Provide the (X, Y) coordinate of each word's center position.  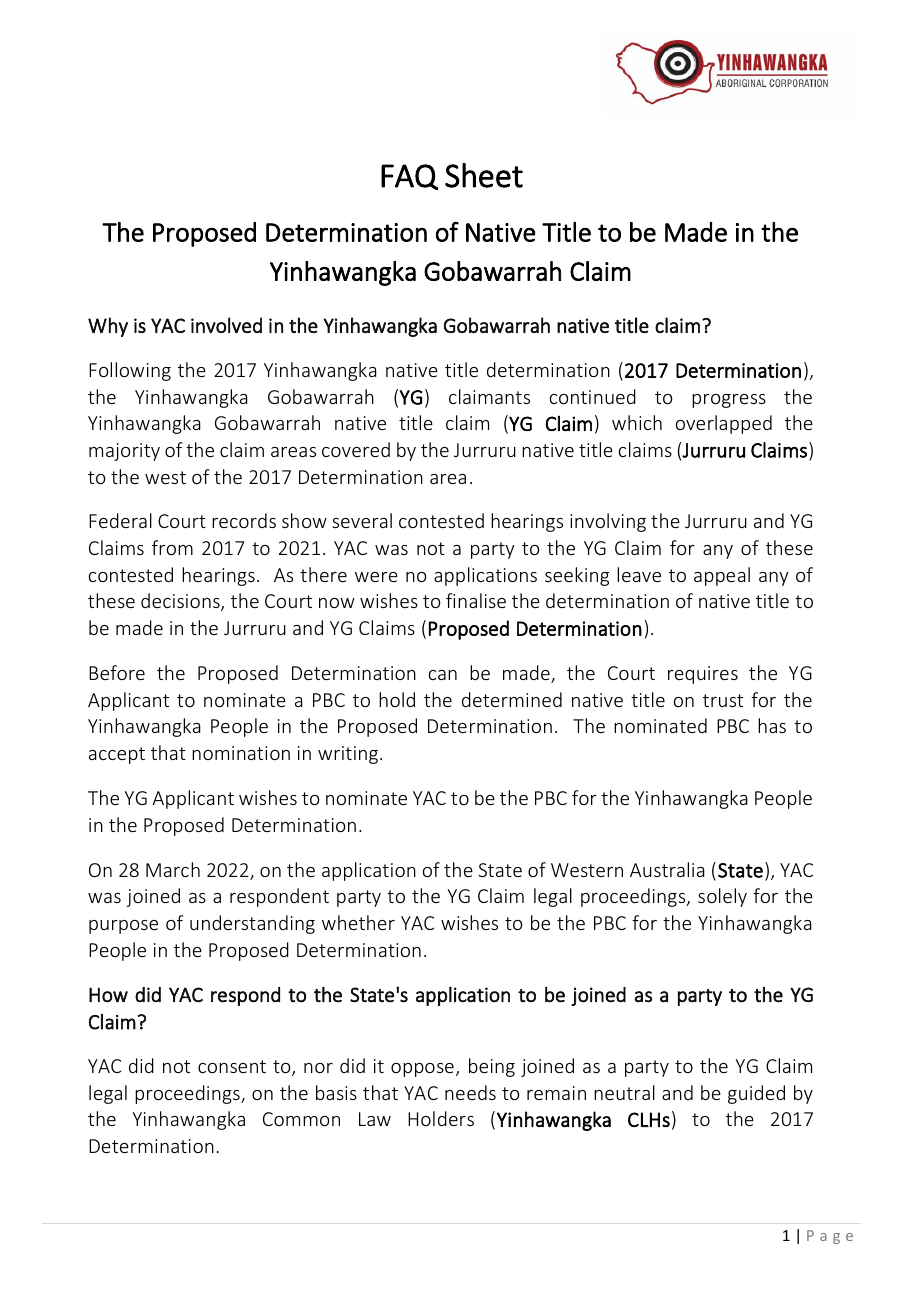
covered (356, 449)
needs (470, 1092)
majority (124, 452)
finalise (476, 600)
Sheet (484, 175)
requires (703, 675)
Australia (667, 869)
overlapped (724, 424)
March (173, 869)
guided (756, 1094)
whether (358, 922)
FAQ (409, 177)
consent (232, 1066)
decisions (181, 602)
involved (226, 325)
